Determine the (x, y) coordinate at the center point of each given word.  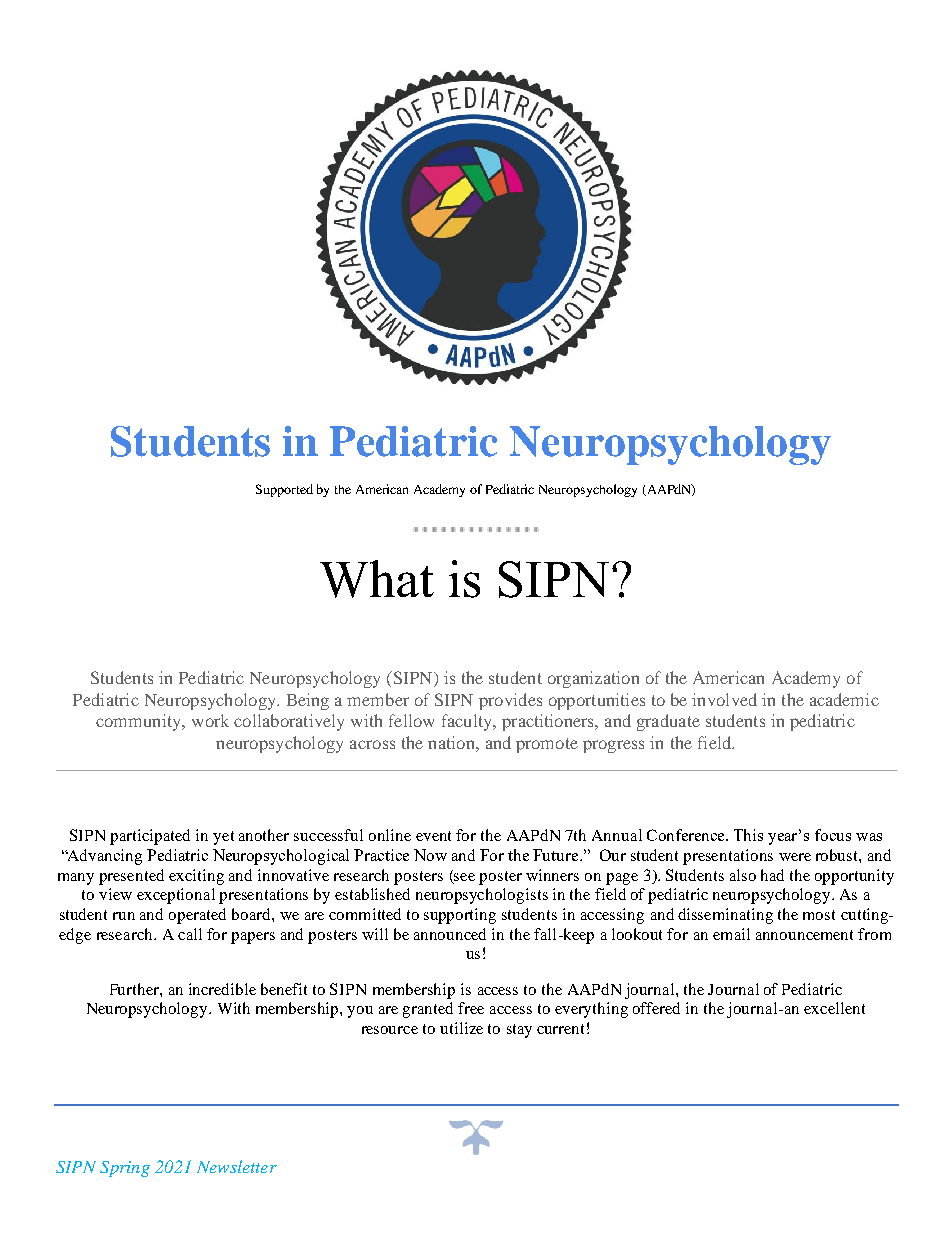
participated (150, 837)
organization (593, 679)
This (748, 835)
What (377, 579)
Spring (125, 1169)
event (433, 836)
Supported (284, 490)
